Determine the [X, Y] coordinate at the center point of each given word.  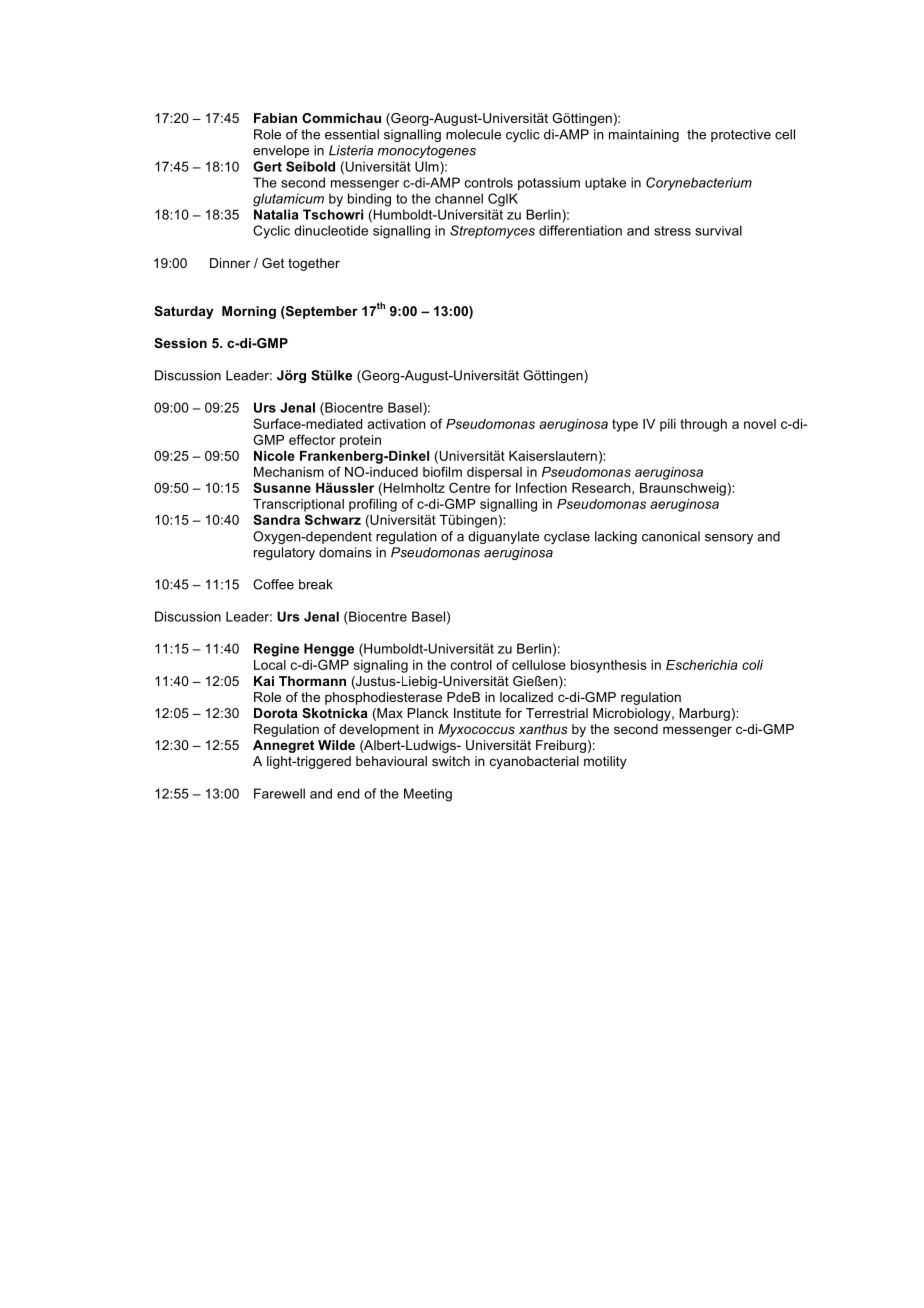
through [703, 425]
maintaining [644, 135]
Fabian [275, 118]
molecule [473, 134]
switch [451, 761]
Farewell [279, 793]
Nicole [274, 456]
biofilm [442, 471]
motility [605, 762]
